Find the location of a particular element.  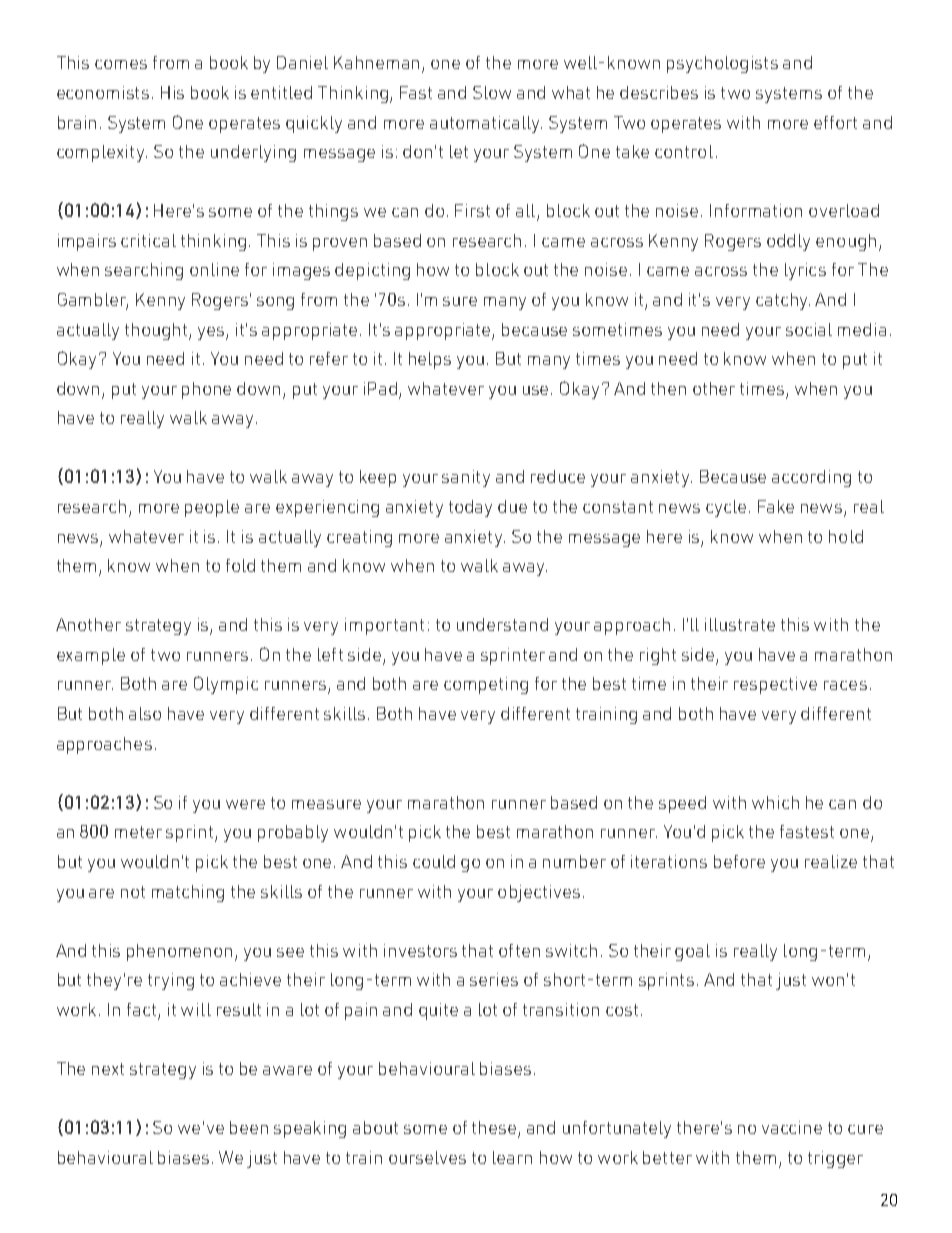

phone is located at coordinates (206, 390).
